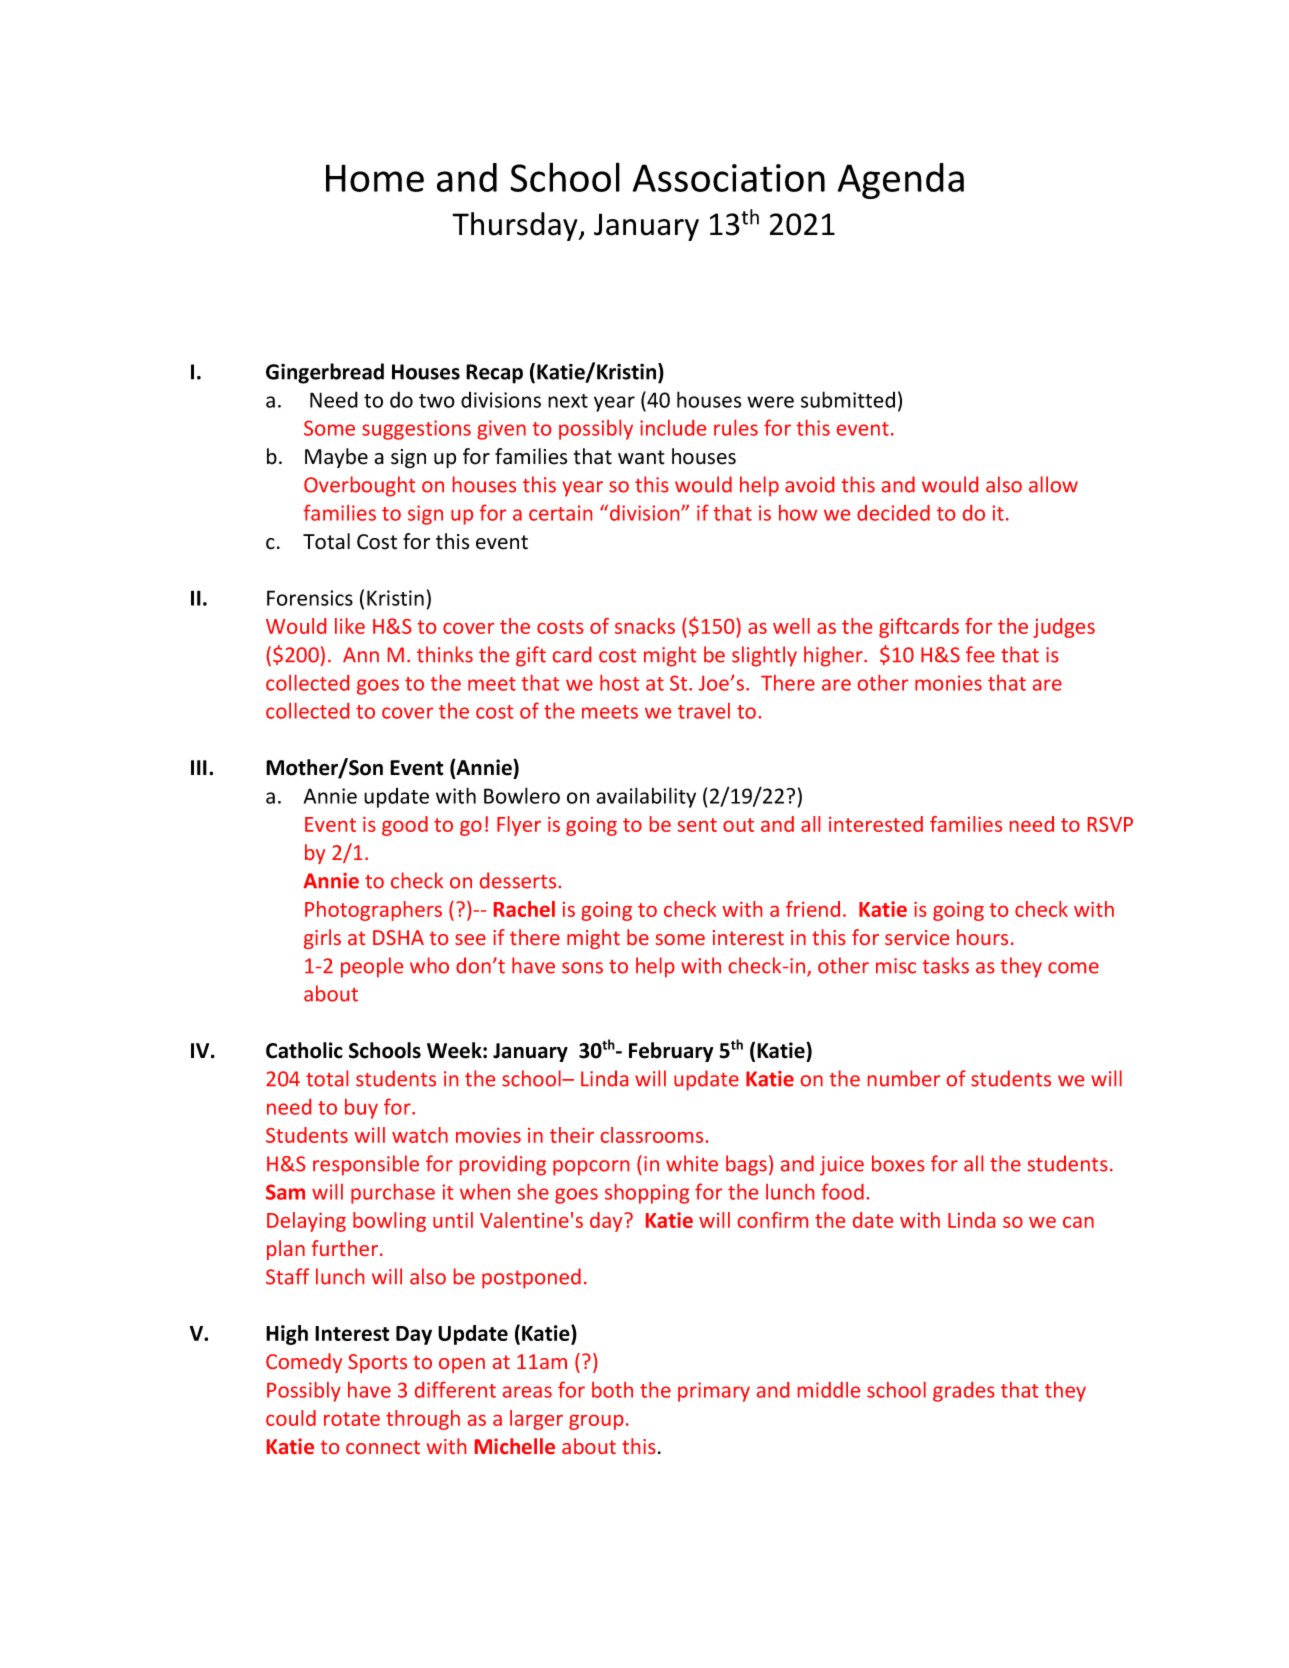 The image size is (1289, 1668). Describe the element at coordinates (646, 797) in the screenshot. I see `availability` at that location.
